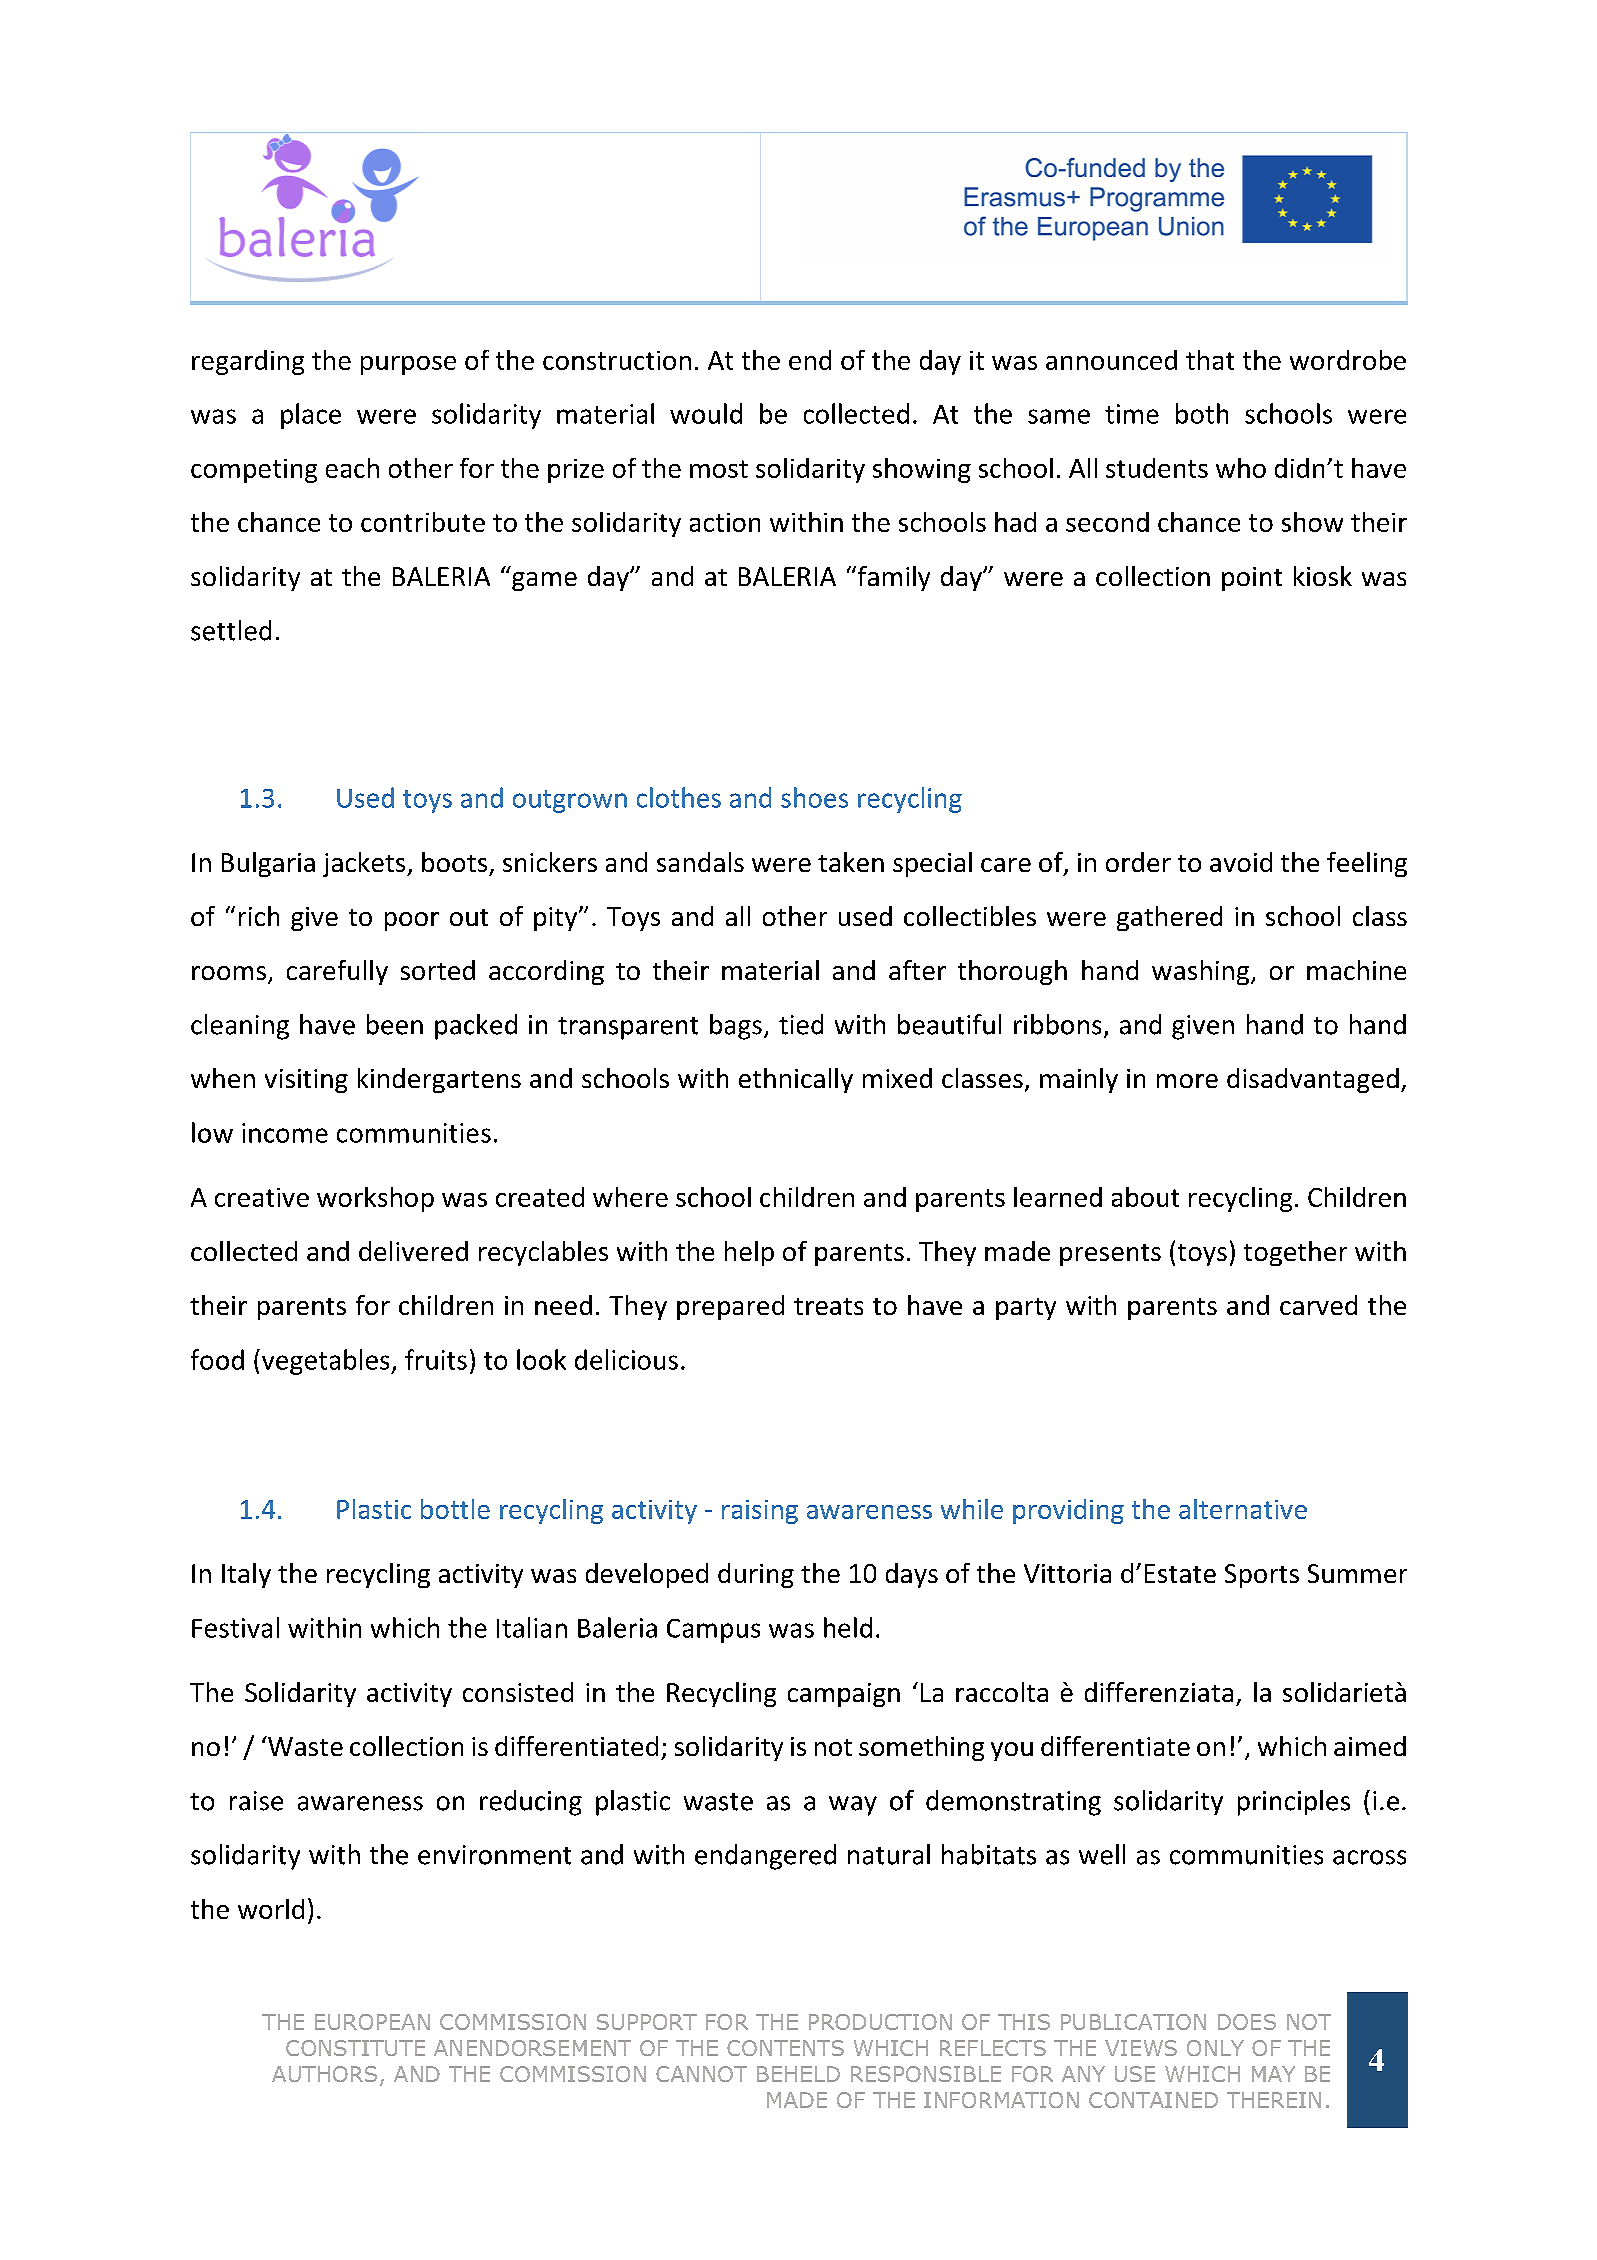 This screenshot has height=2260, width=1597. I want to click on would, so click(706, 413).
